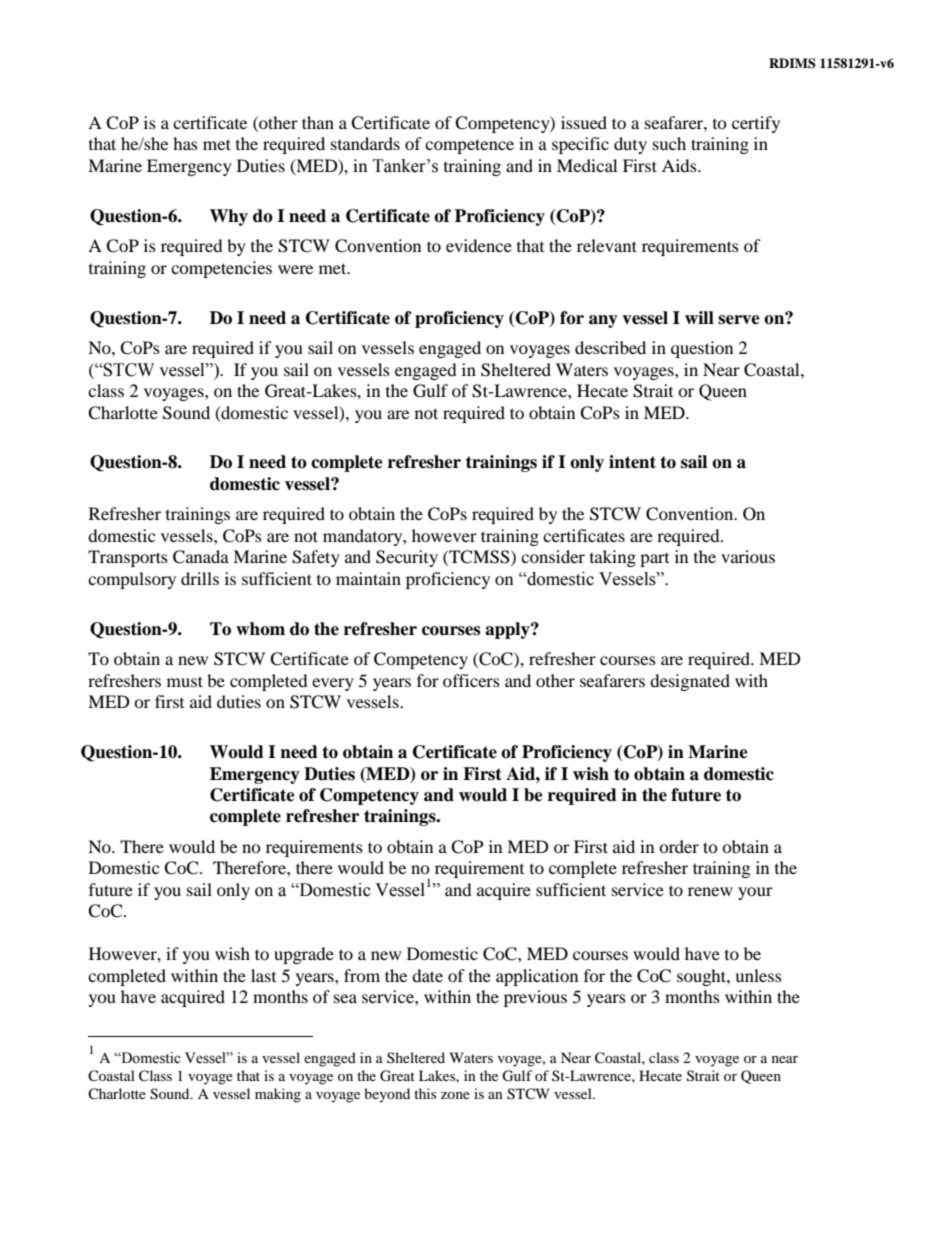  What do you see at coordinates (425, 1093) in the document?
I see `this` at bounding box center [425, 1093].
